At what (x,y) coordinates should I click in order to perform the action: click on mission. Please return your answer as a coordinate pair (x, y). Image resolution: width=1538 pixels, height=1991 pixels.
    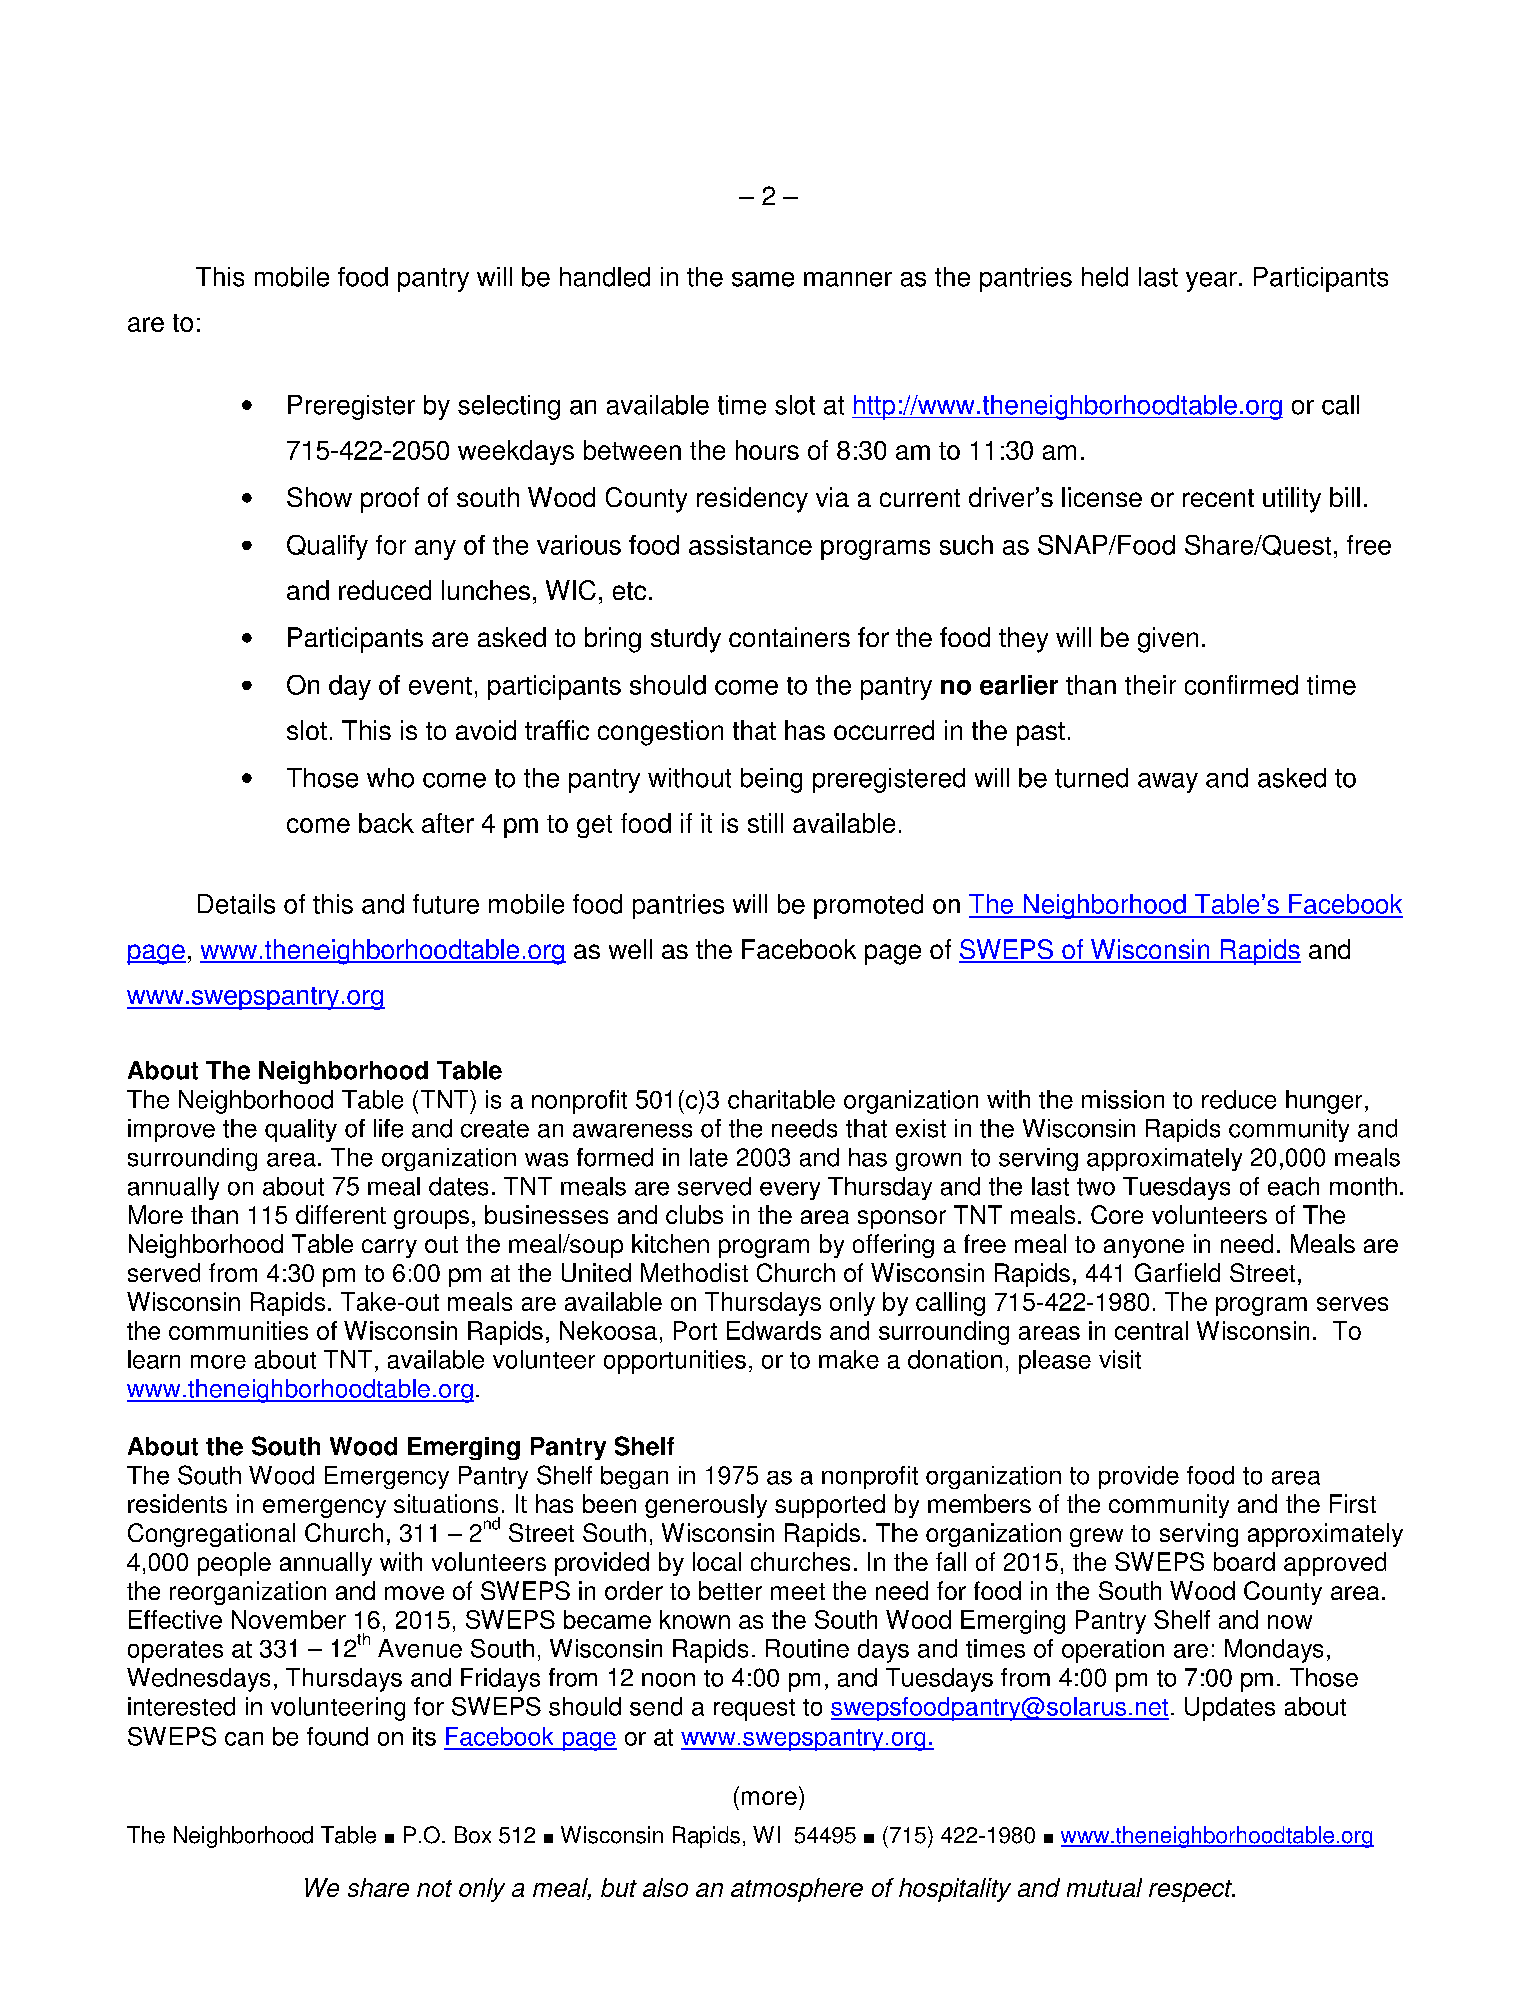
    Looking at the image, I should click on (1123, 1099).
